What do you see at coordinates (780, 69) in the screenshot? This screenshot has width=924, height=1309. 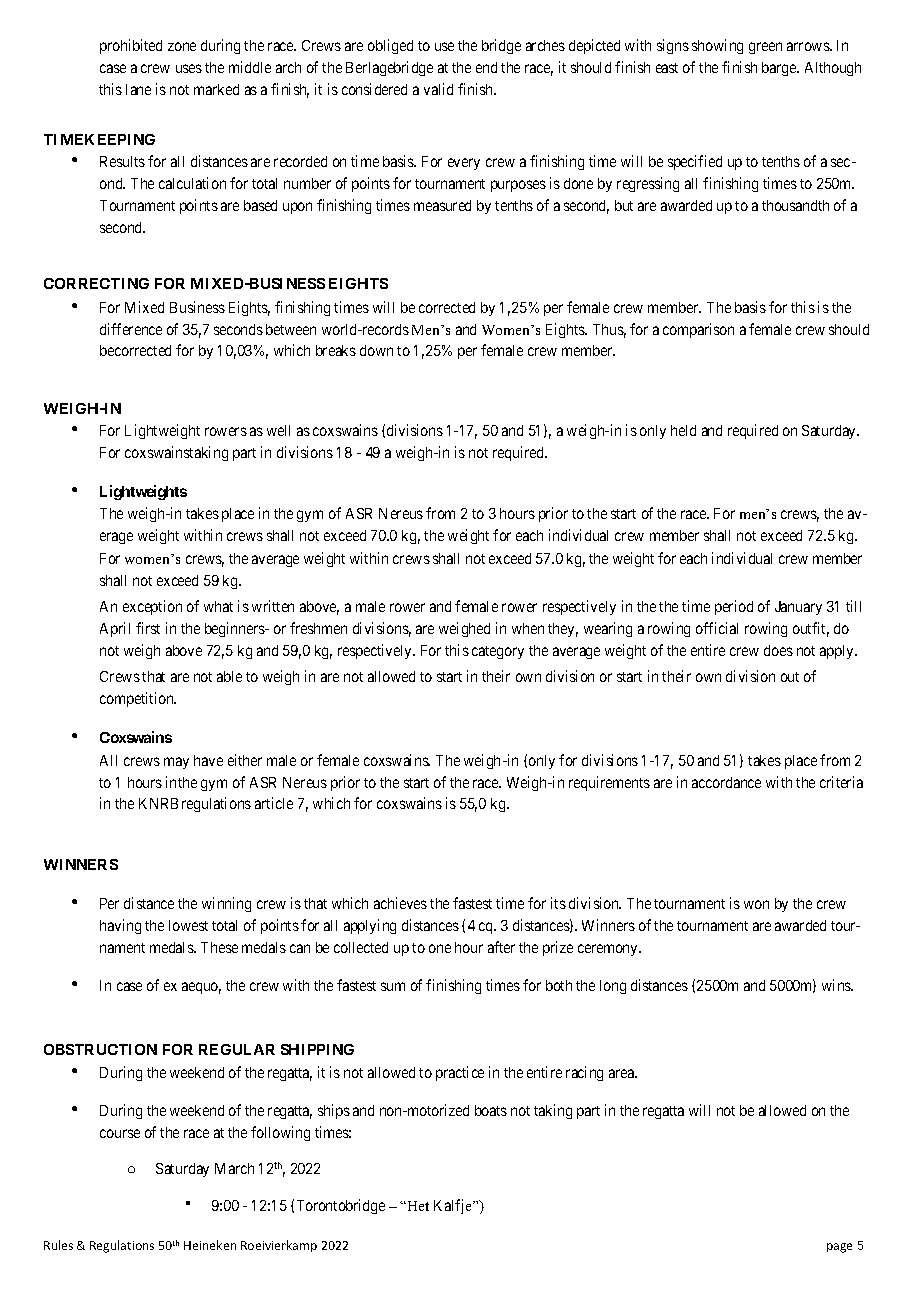 I see `barge` at bounding box center [780, 69].
